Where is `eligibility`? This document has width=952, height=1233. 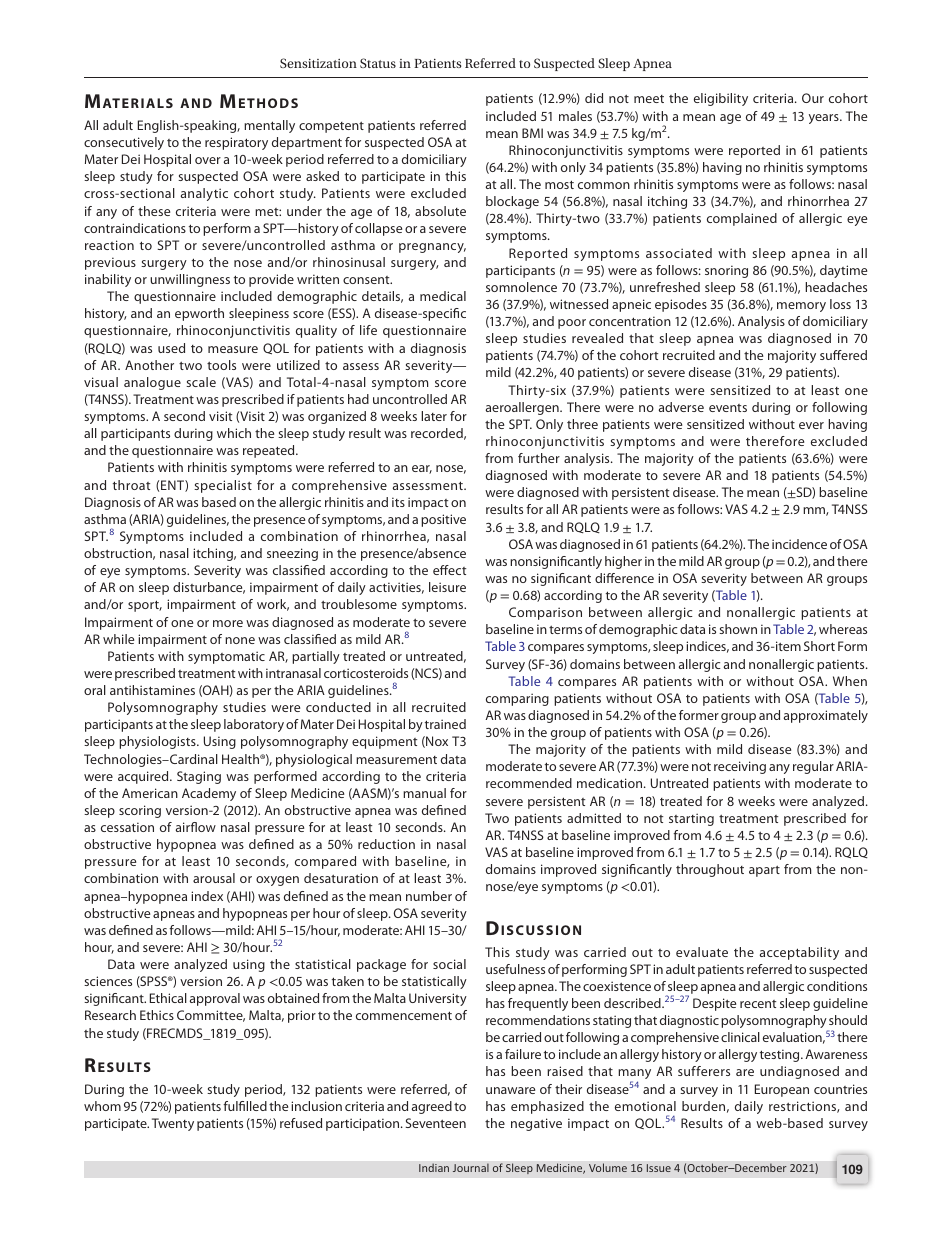 eligibility is located at coordinates (721, 99).
